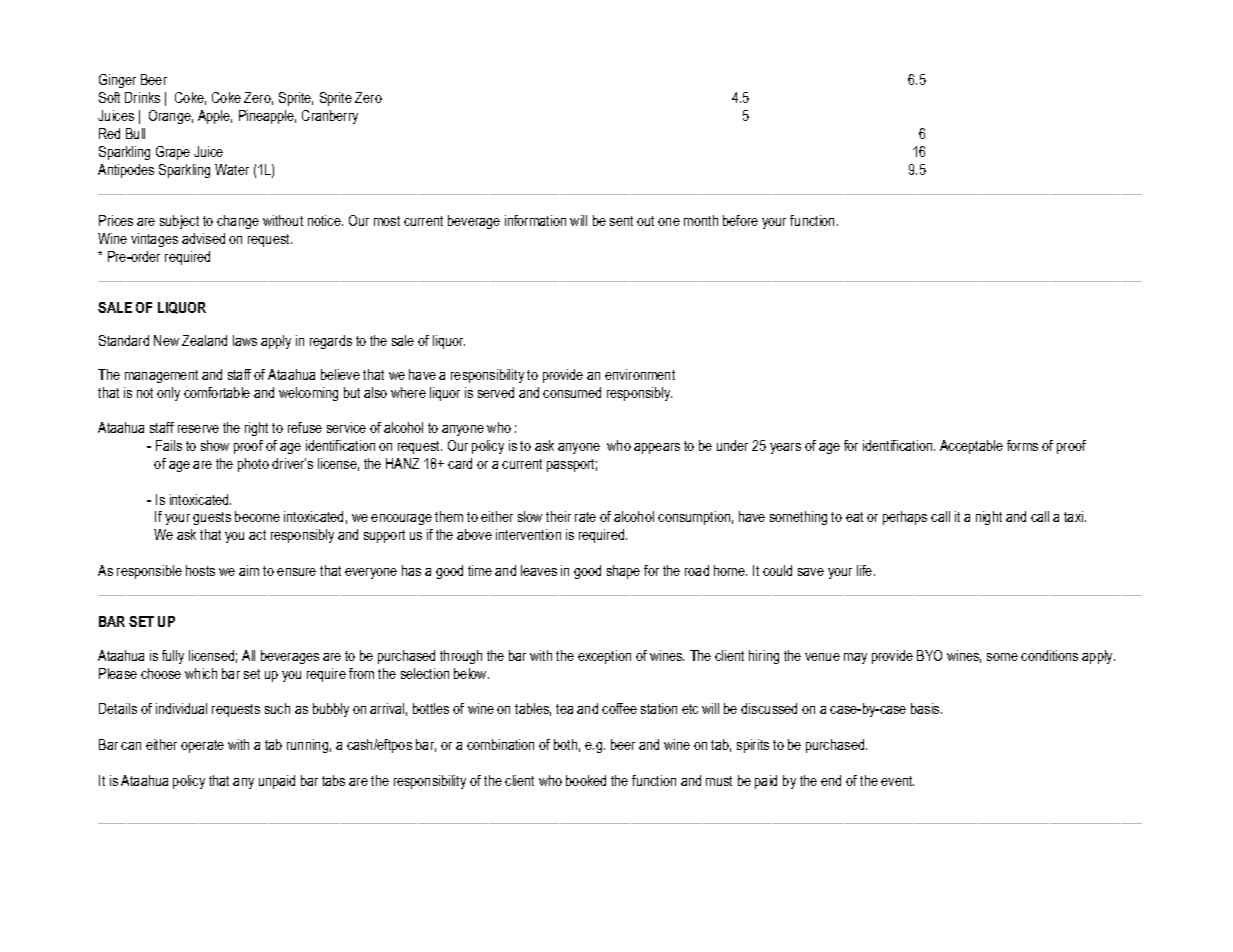 The image size is (1233, 952). I want to click on act, so click(257, 535).
